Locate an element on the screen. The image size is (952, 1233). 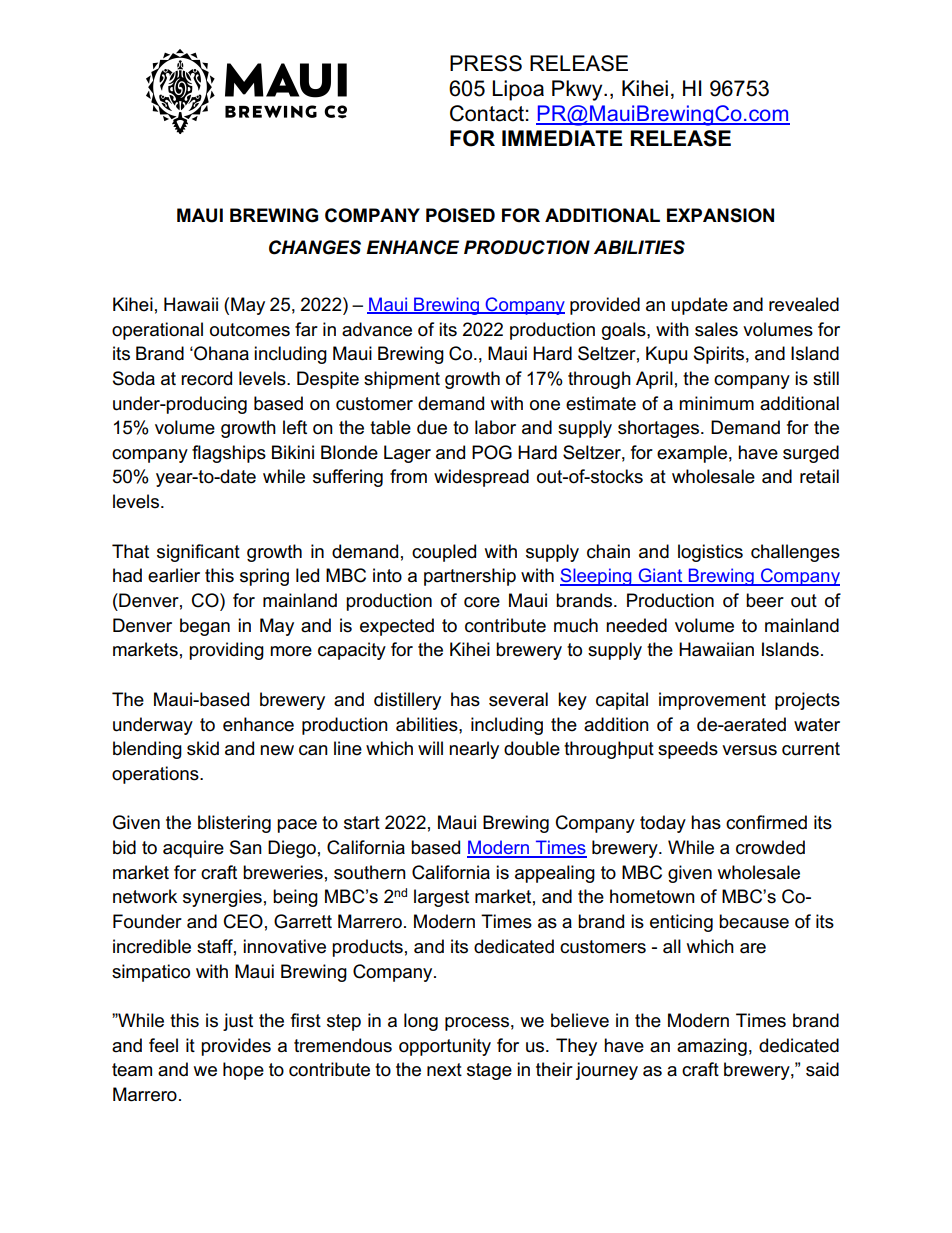
Contact is located at coordinates (487, 113).
